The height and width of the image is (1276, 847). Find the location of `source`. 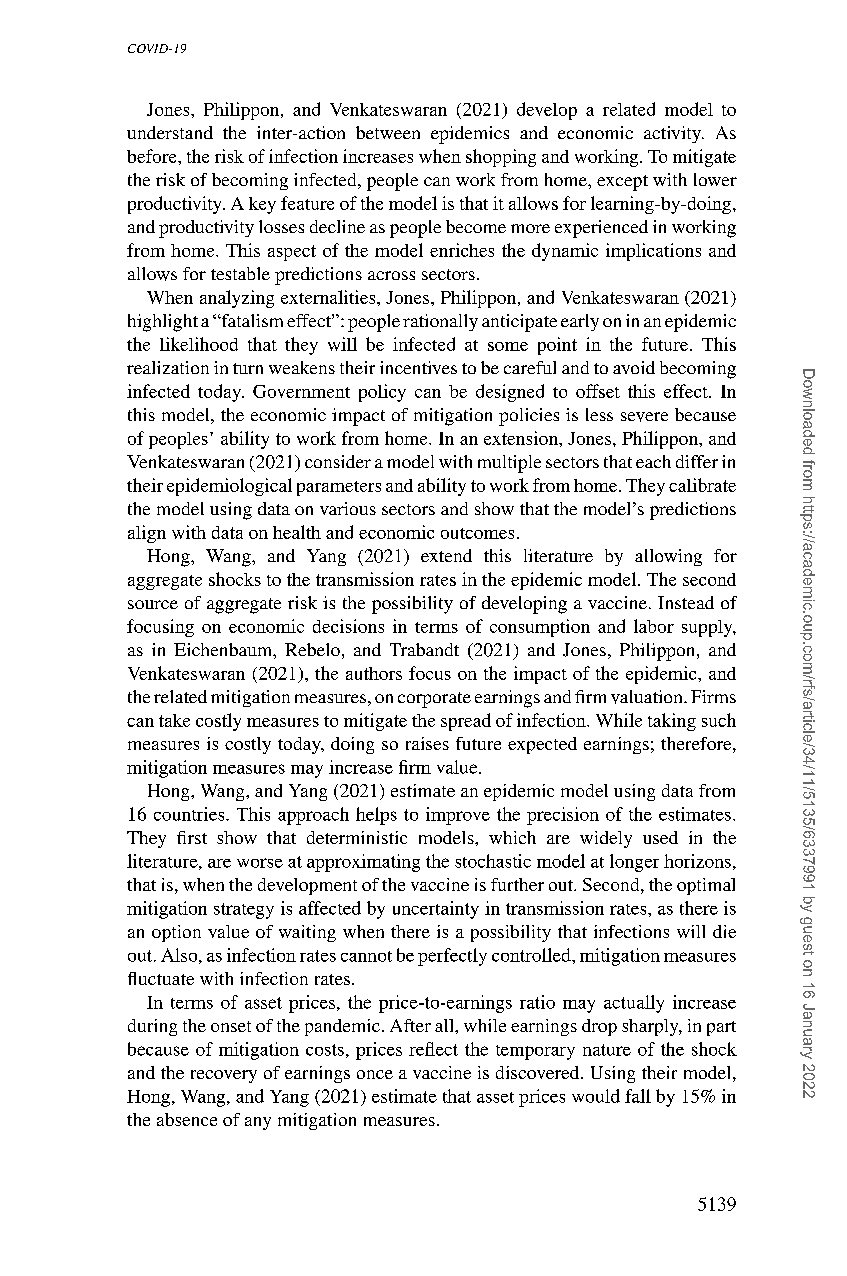

source is located at coordinates (153, 604).
